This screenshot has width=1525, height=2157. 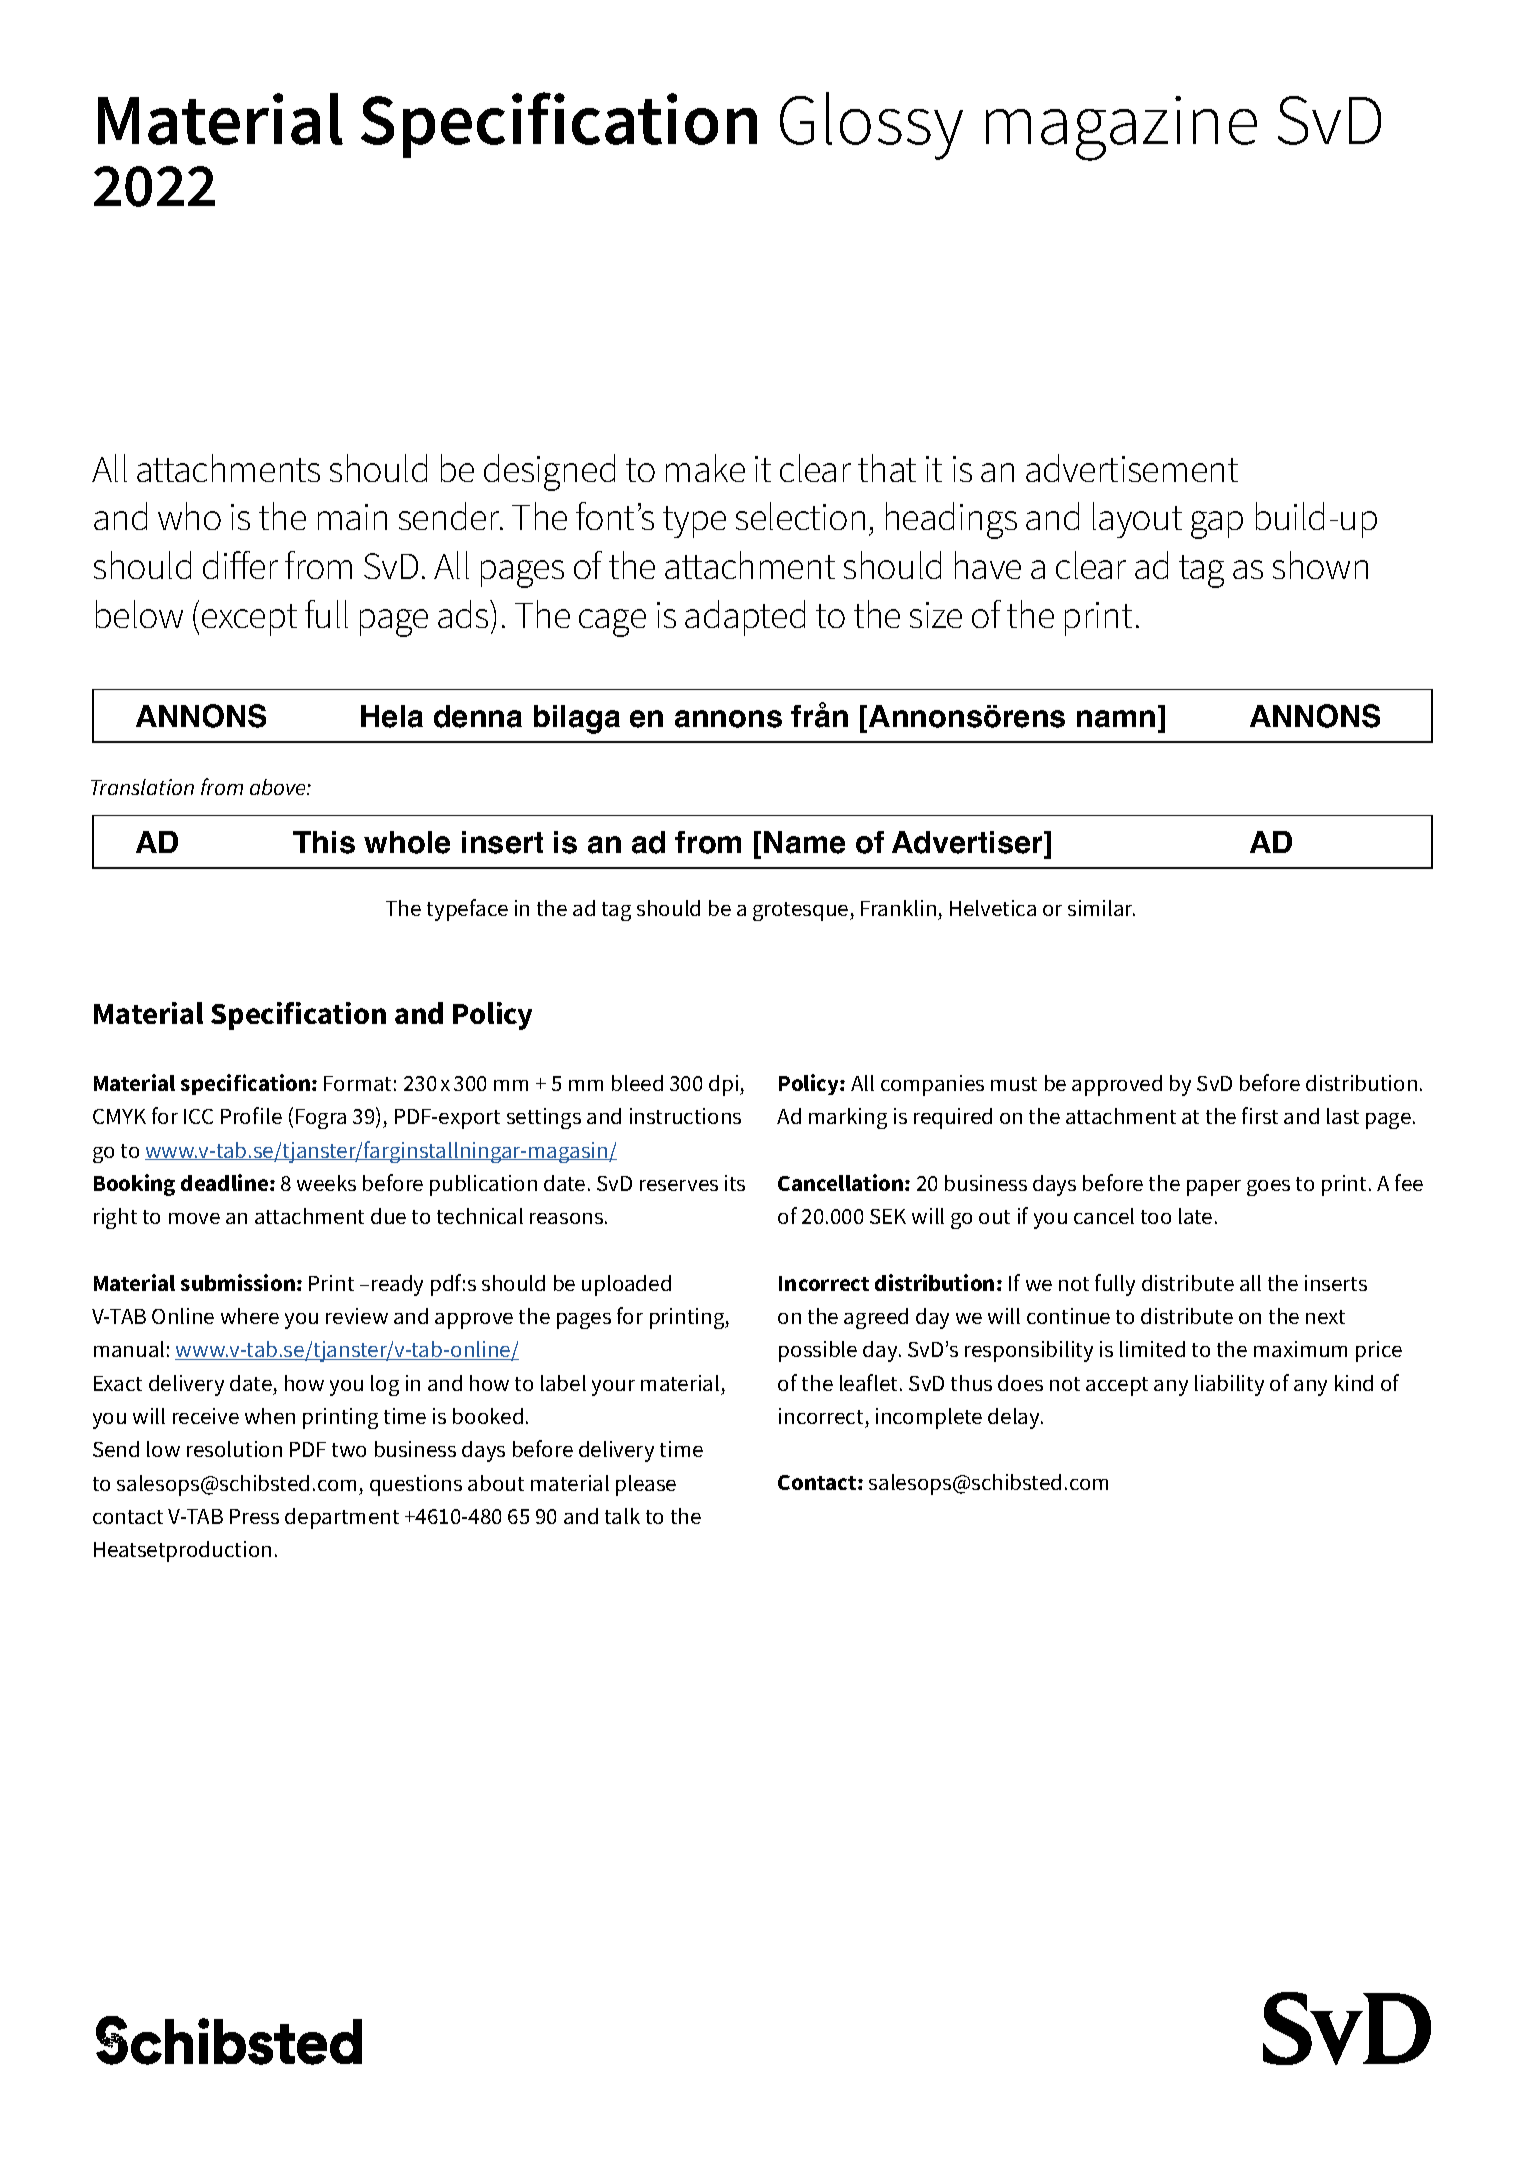 What do you see at coordinates (234, 1449) in the screenshot?
I see `resolution` at bounding box center [234, 1449].
